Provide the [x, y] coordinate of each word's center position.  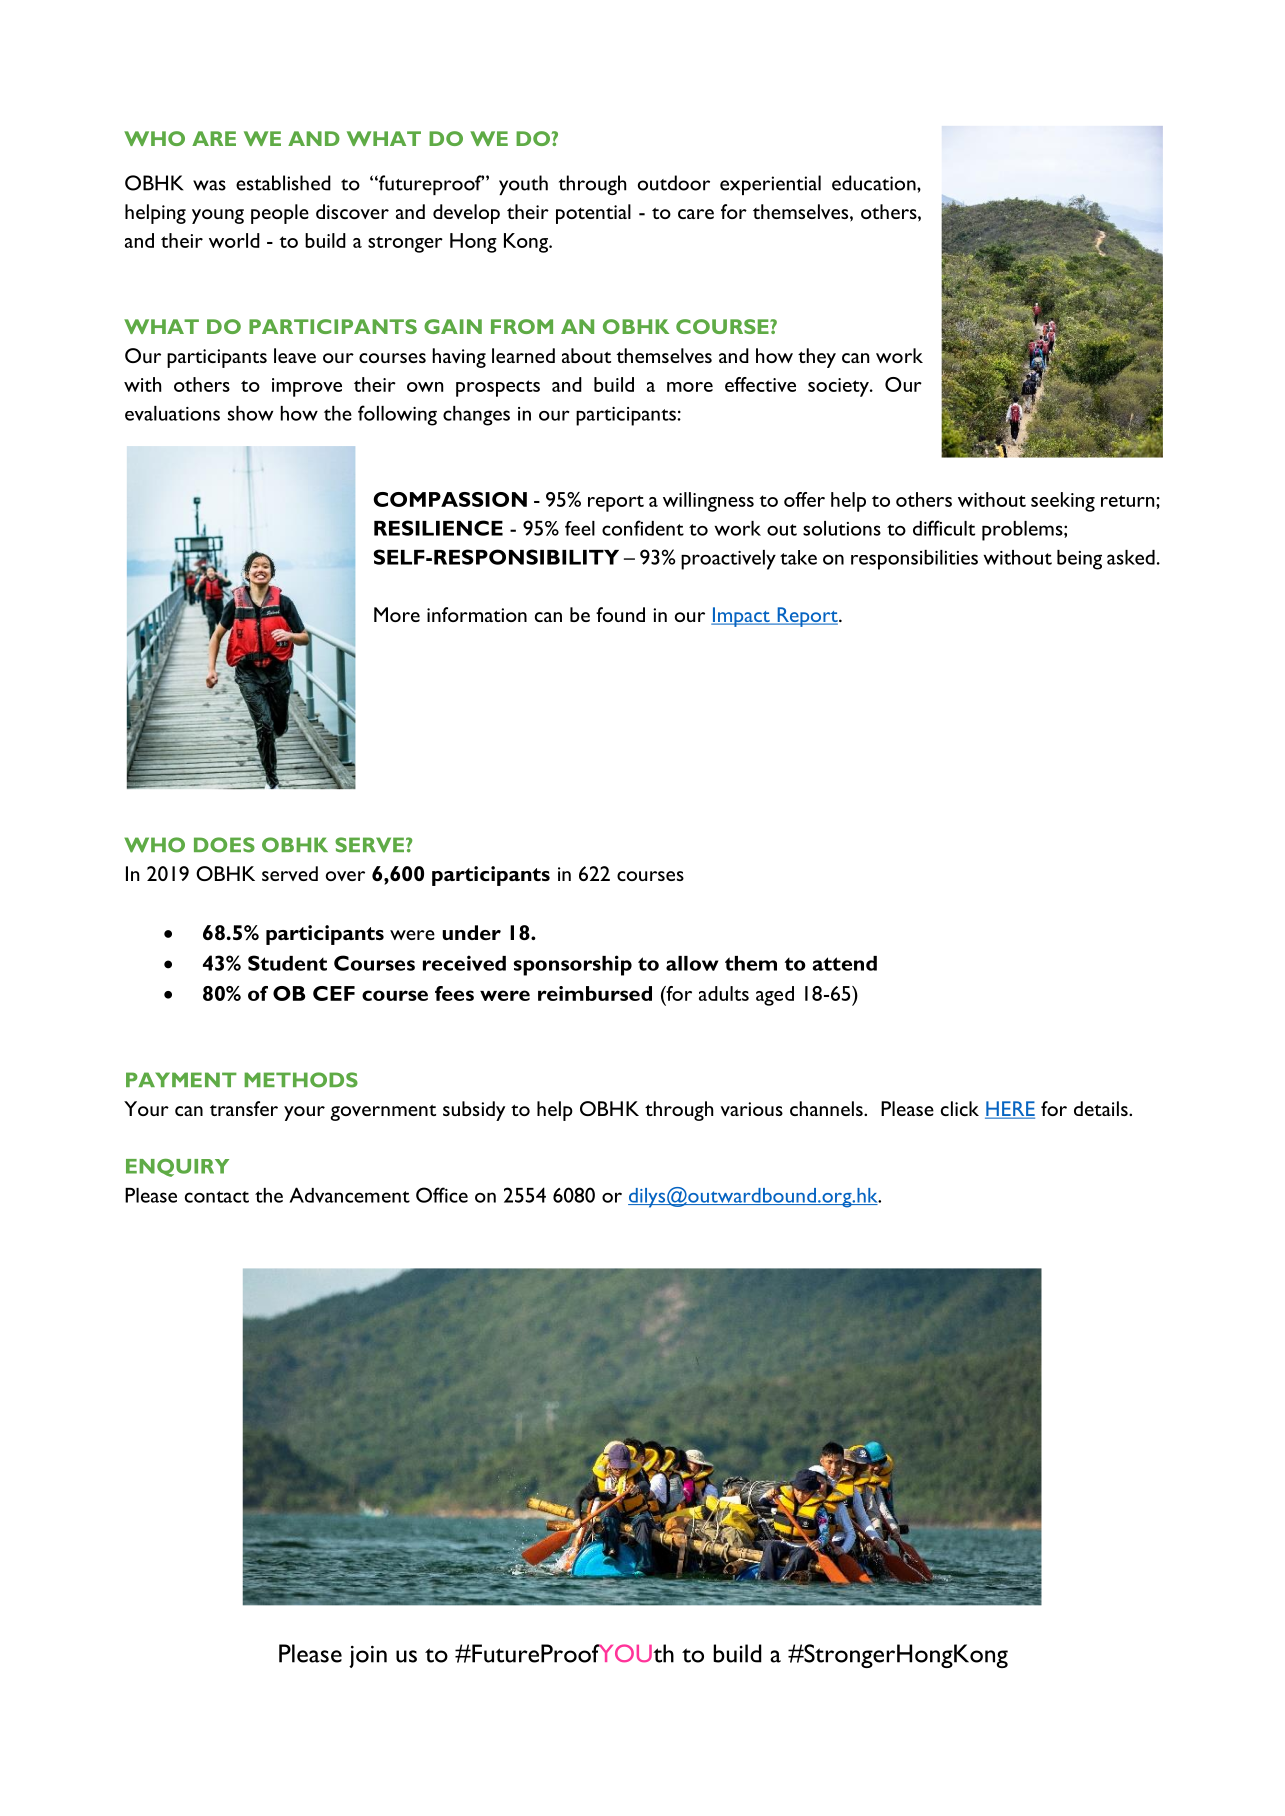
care [696, 214]
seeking [1063, 502]
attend [844, 963]
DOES [224, 845]
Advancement [349, 1195]
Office [442, 1195]
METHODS [301, 1080]
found [620, 614]
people [280, 214]
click [960, 1108]
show [250, 413]
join [368, 1656]
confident [643, 528]
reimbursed [595, 993]
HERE [1010, 1110]
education [875, 183]
